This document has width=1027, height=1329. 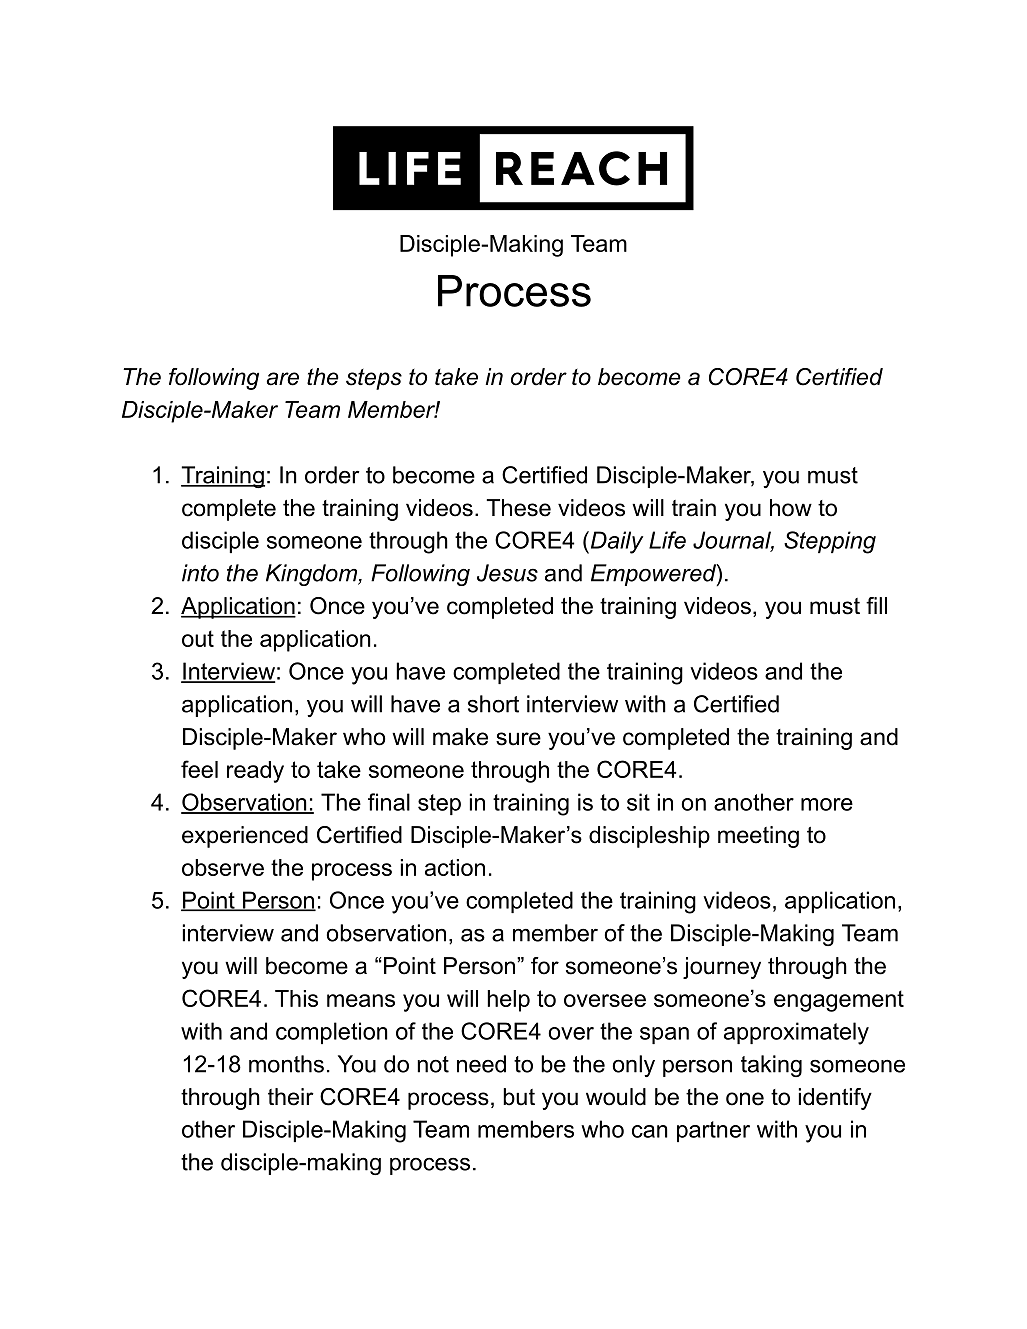 What do you see at coordinates (507, 573) in the document?
I see `Jesus` at bounding box center [507, 573].
